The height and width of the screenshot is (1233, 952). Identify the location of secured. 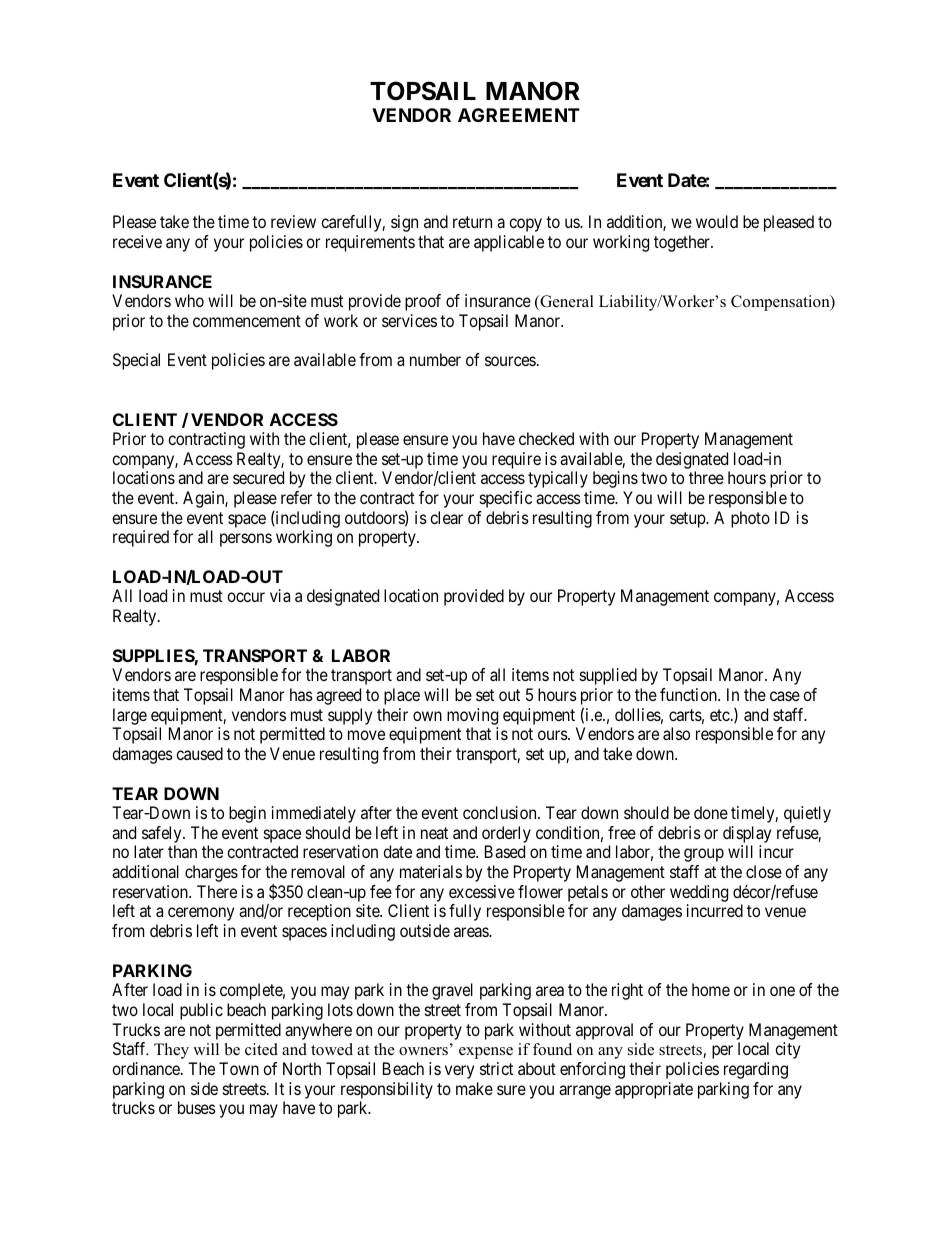
(258, 477).
